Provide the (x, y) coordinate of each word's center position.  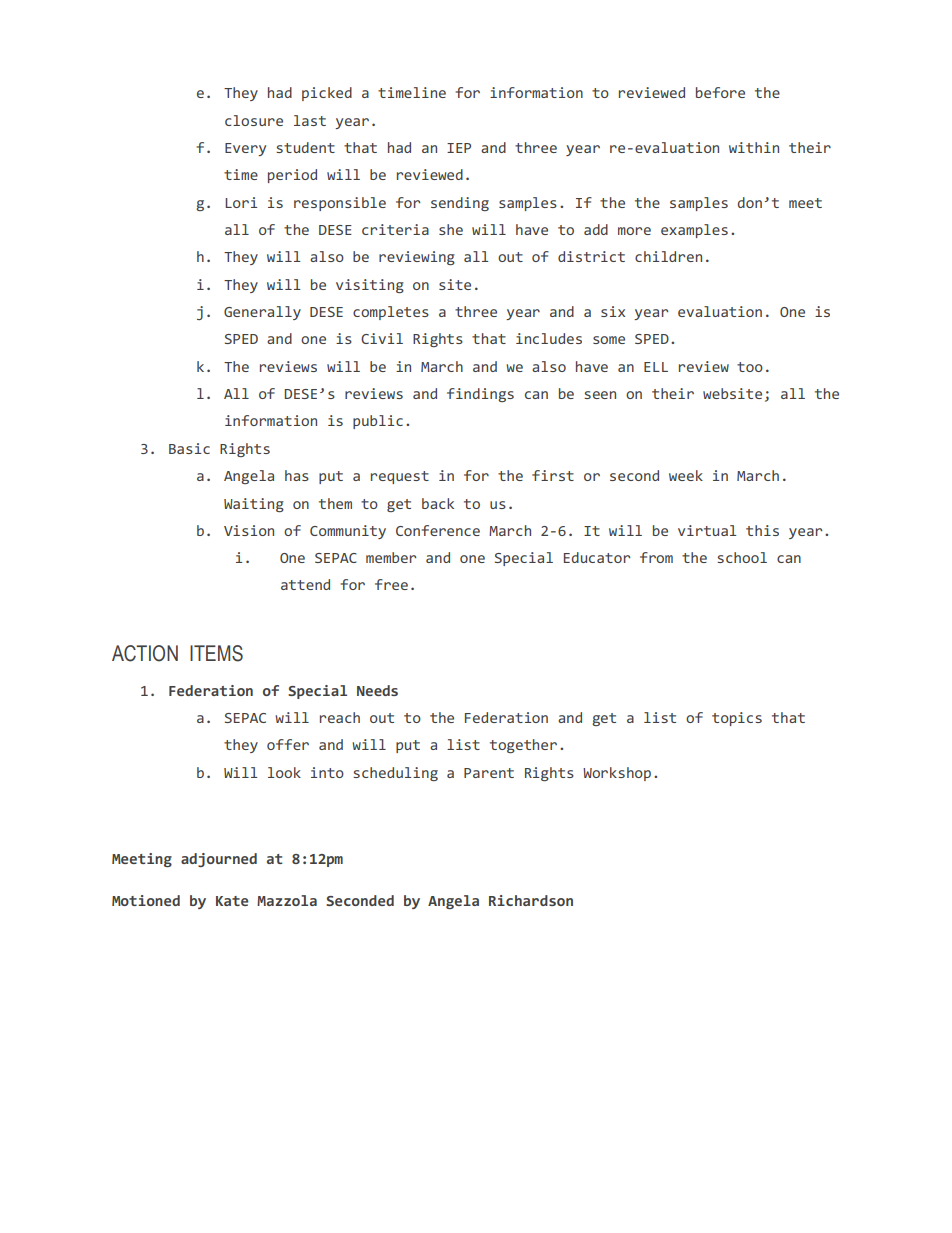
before (720, 92)
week (686, 475)
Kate (232, 901)
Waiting (254, 505)
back (438, 503)
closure (254, 120)
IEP (459, 148)
